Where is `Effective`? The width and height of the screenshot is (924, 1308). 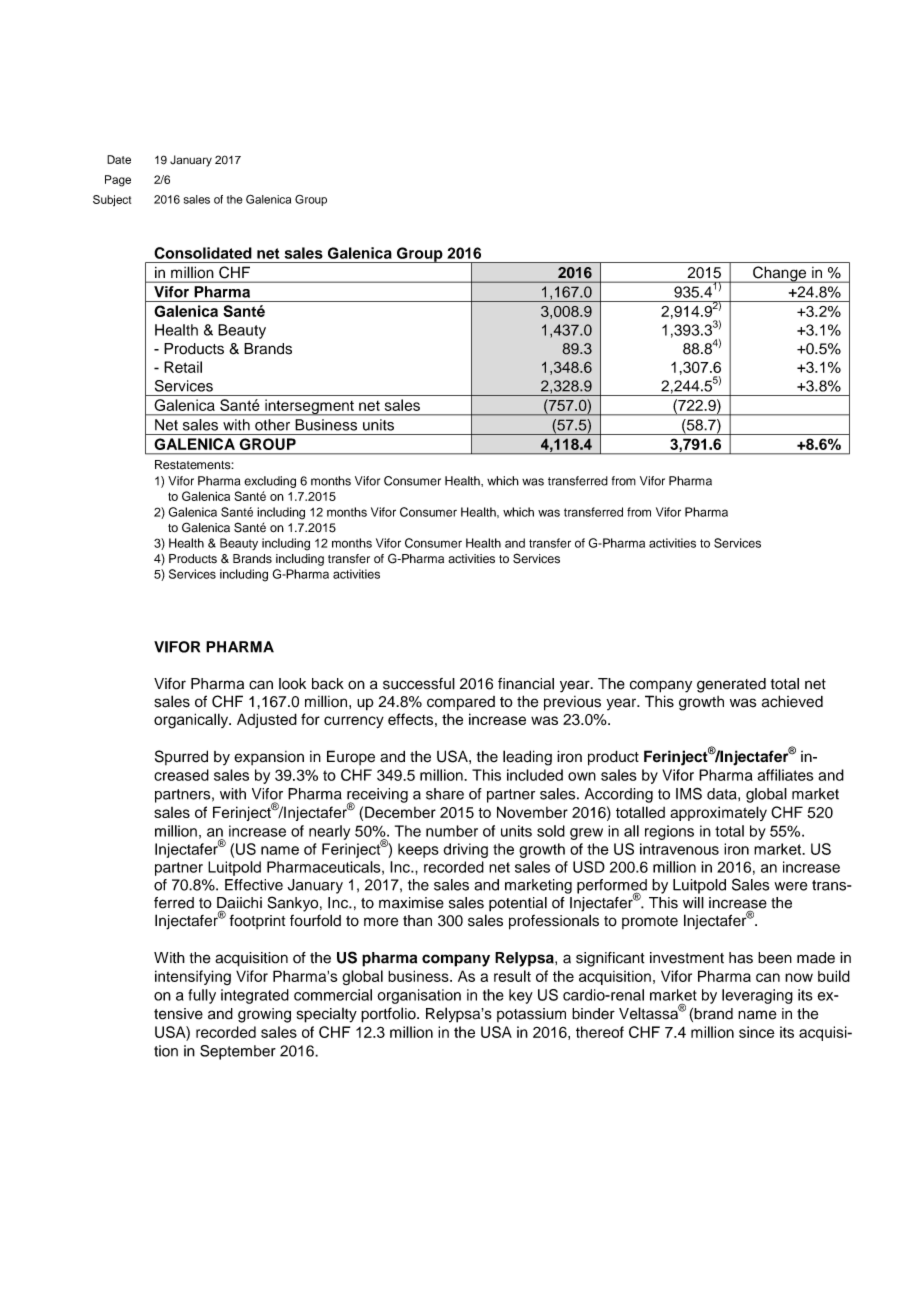
Effective is located at coordinates (254, 885).
